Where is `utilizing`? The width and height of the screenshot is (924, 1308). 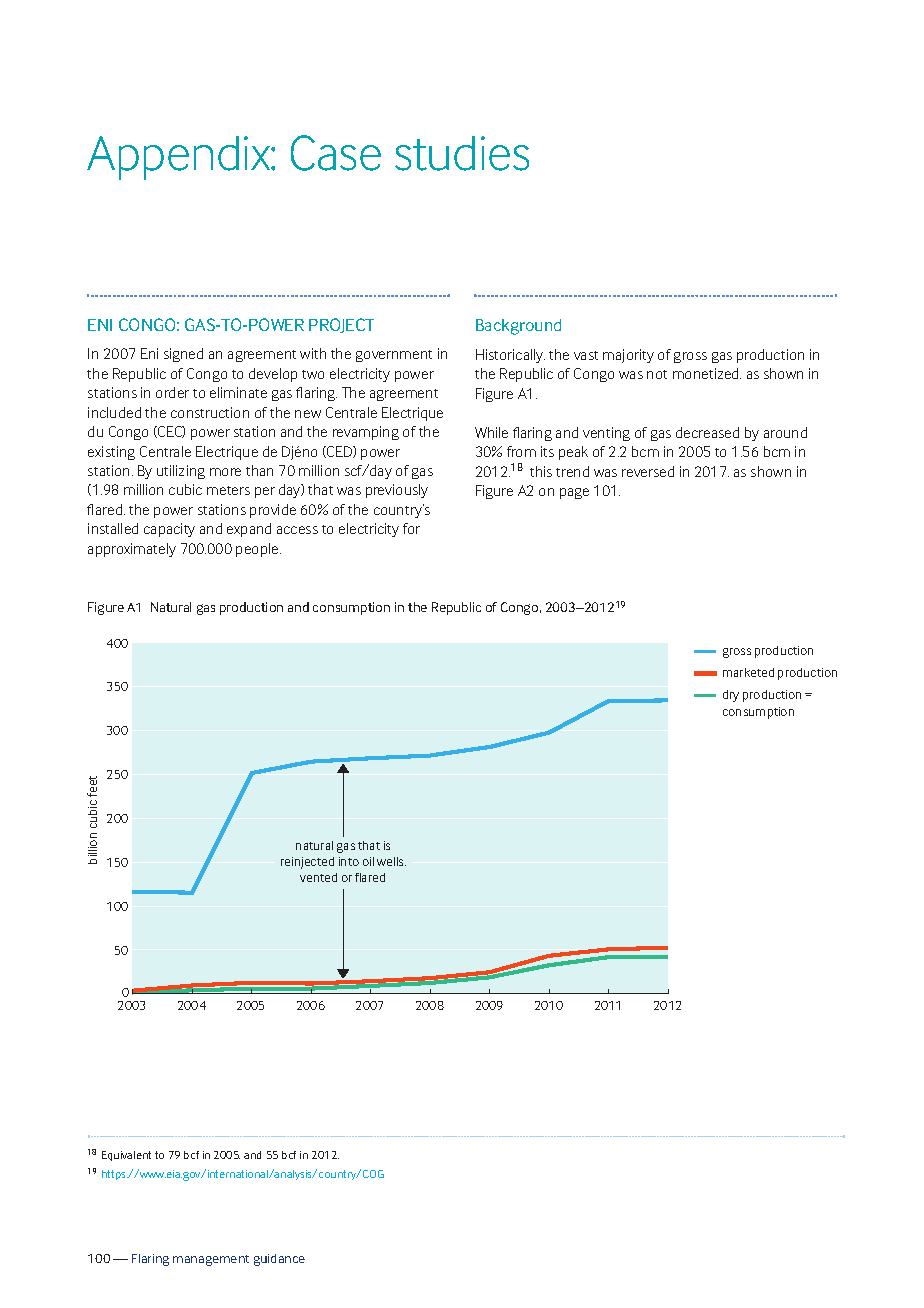 utilizing is located at coordinates (181, 472).
